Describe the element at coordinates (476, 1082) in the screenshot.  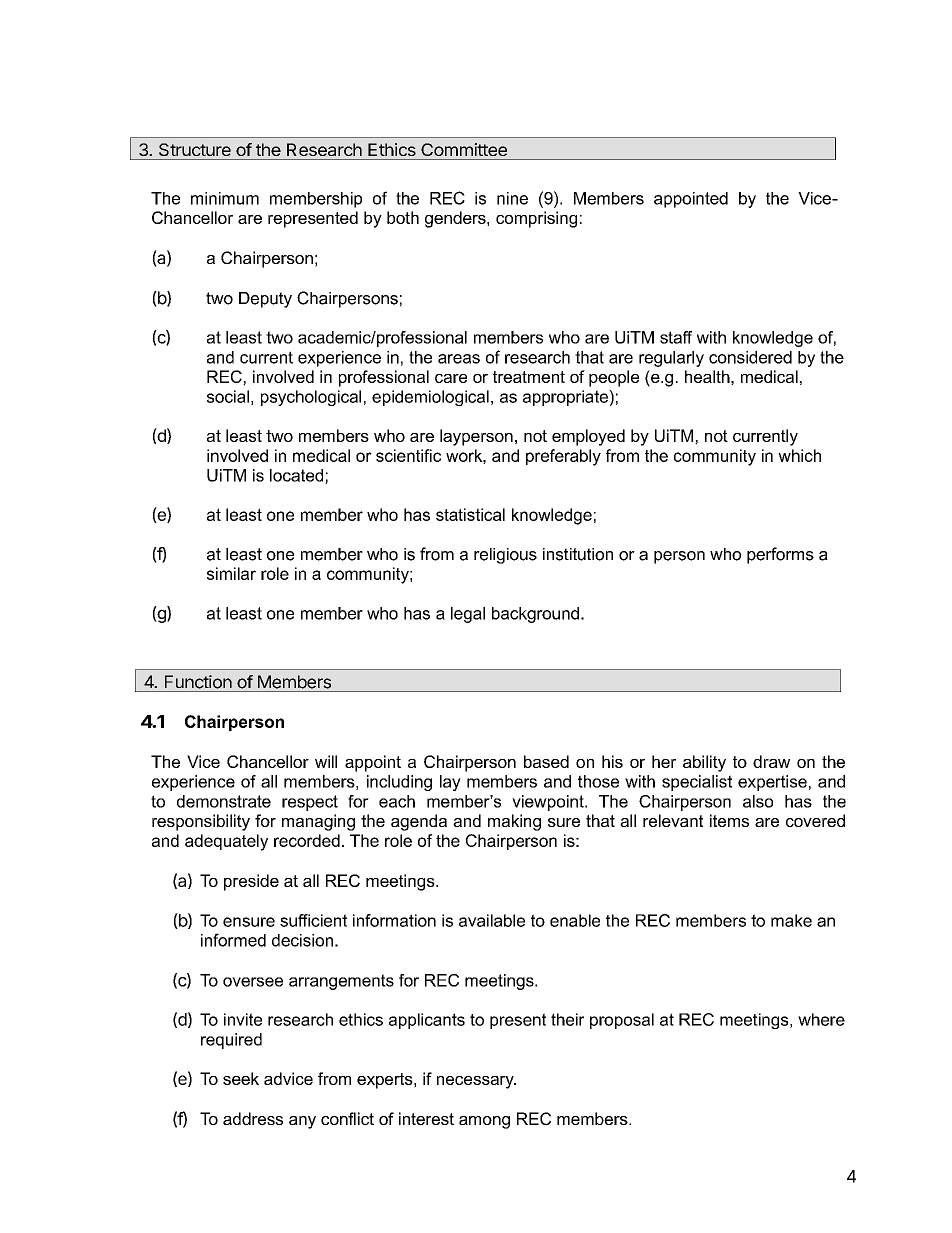
I see `necessary` at that location.
